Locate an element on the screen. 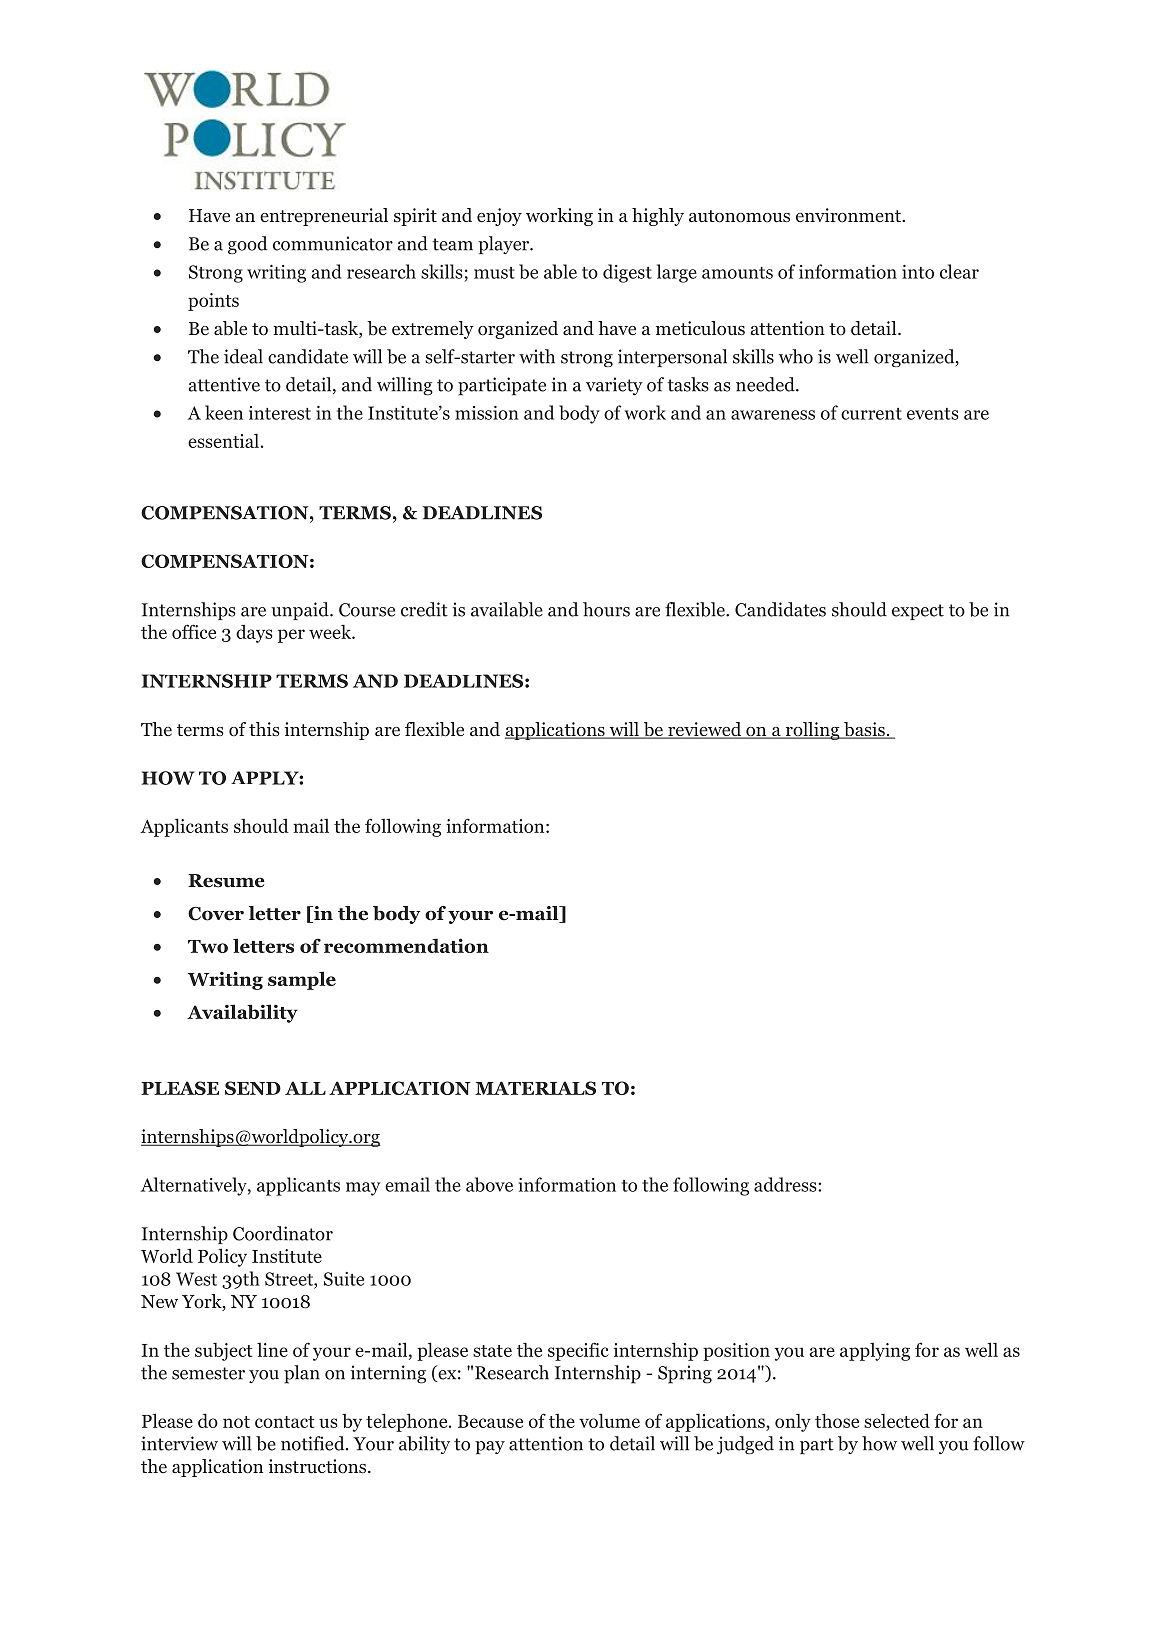 This screenshot has height=1650, width=1166. basis is located at coordinates (864, 730).
